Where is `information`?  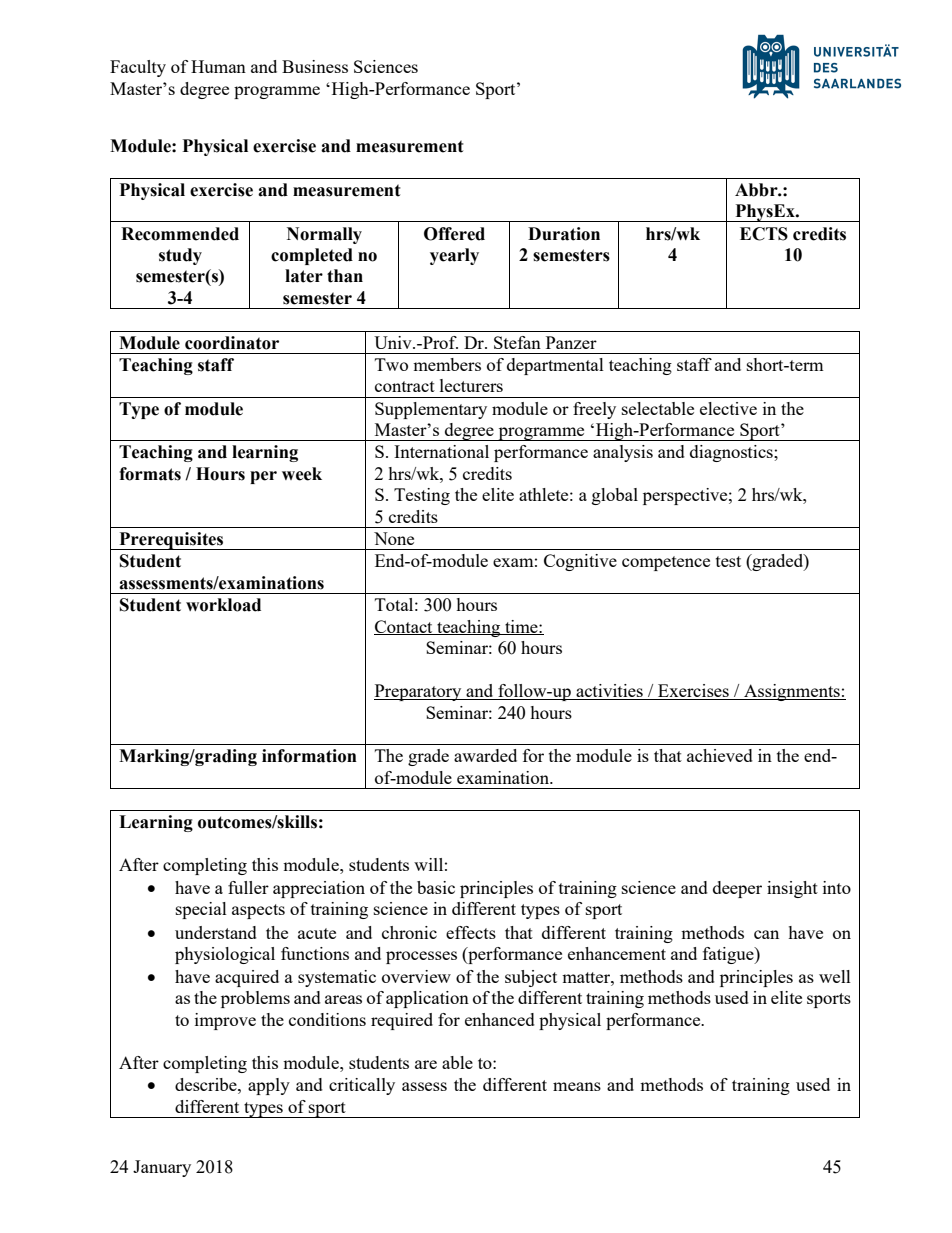
information is located at coordinates (309, 756).
